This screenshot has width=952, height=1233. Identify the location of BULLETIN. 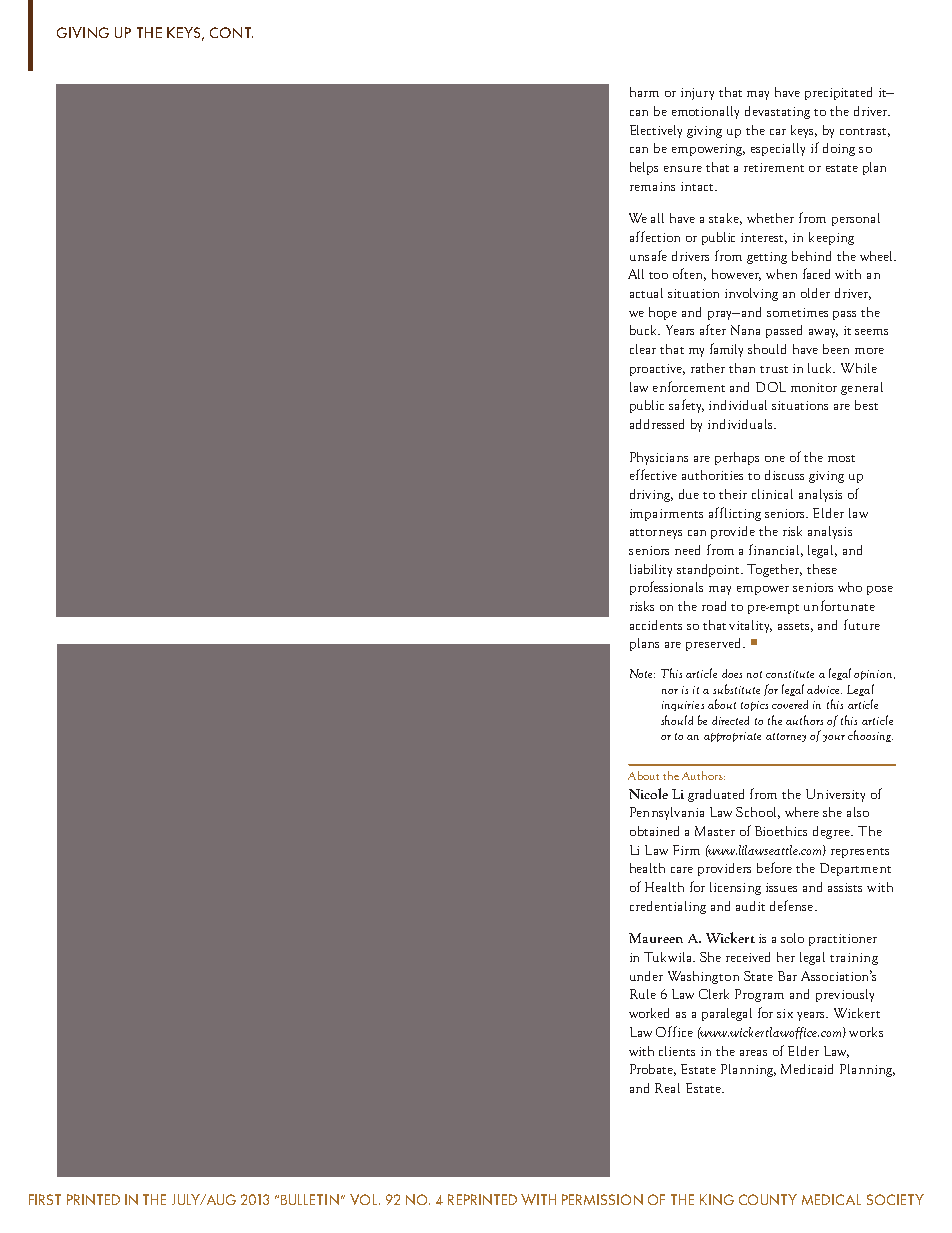
(310, 1199).
